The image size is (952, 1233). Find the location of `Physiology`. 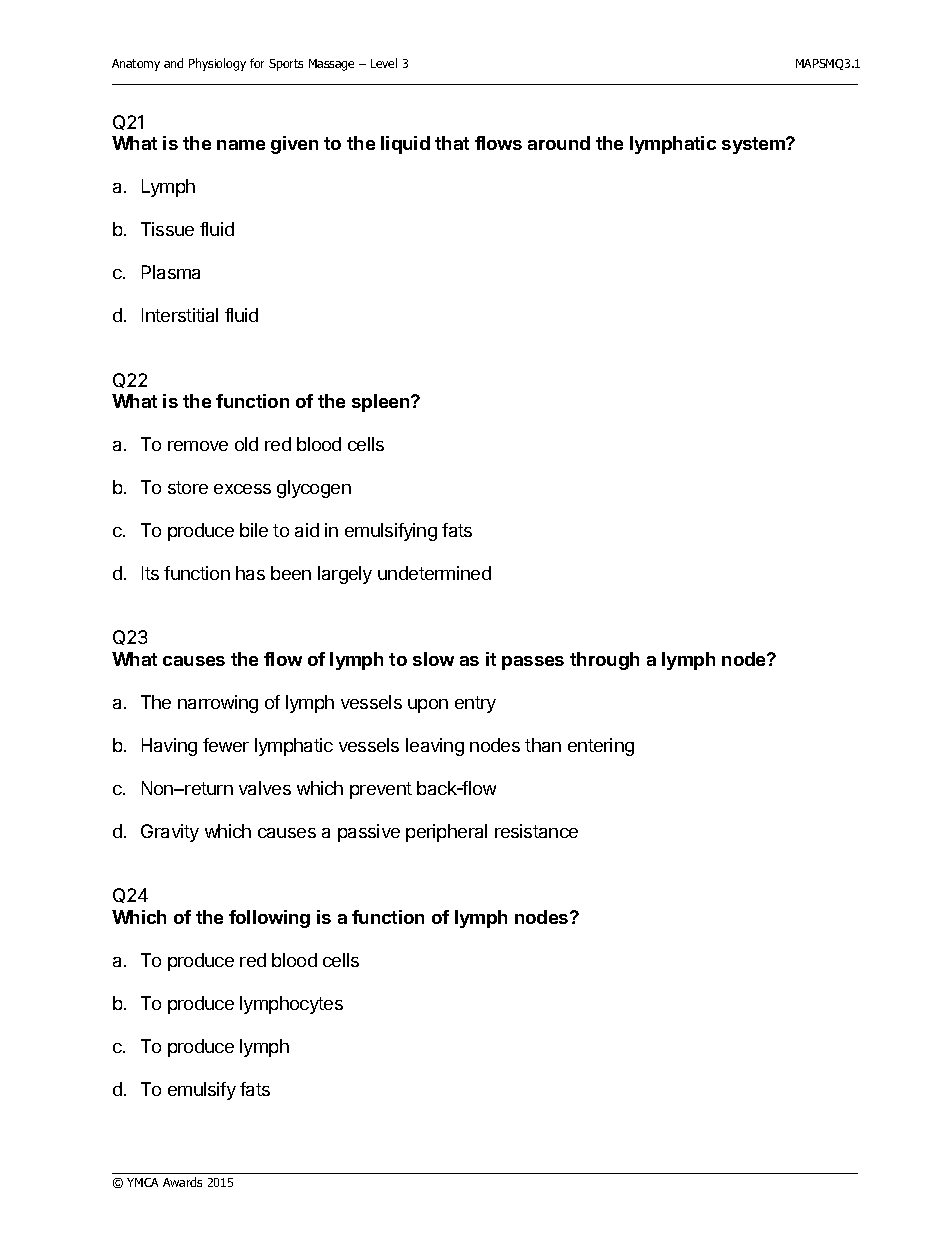

Physiology is located at coordinates (217, 64).
